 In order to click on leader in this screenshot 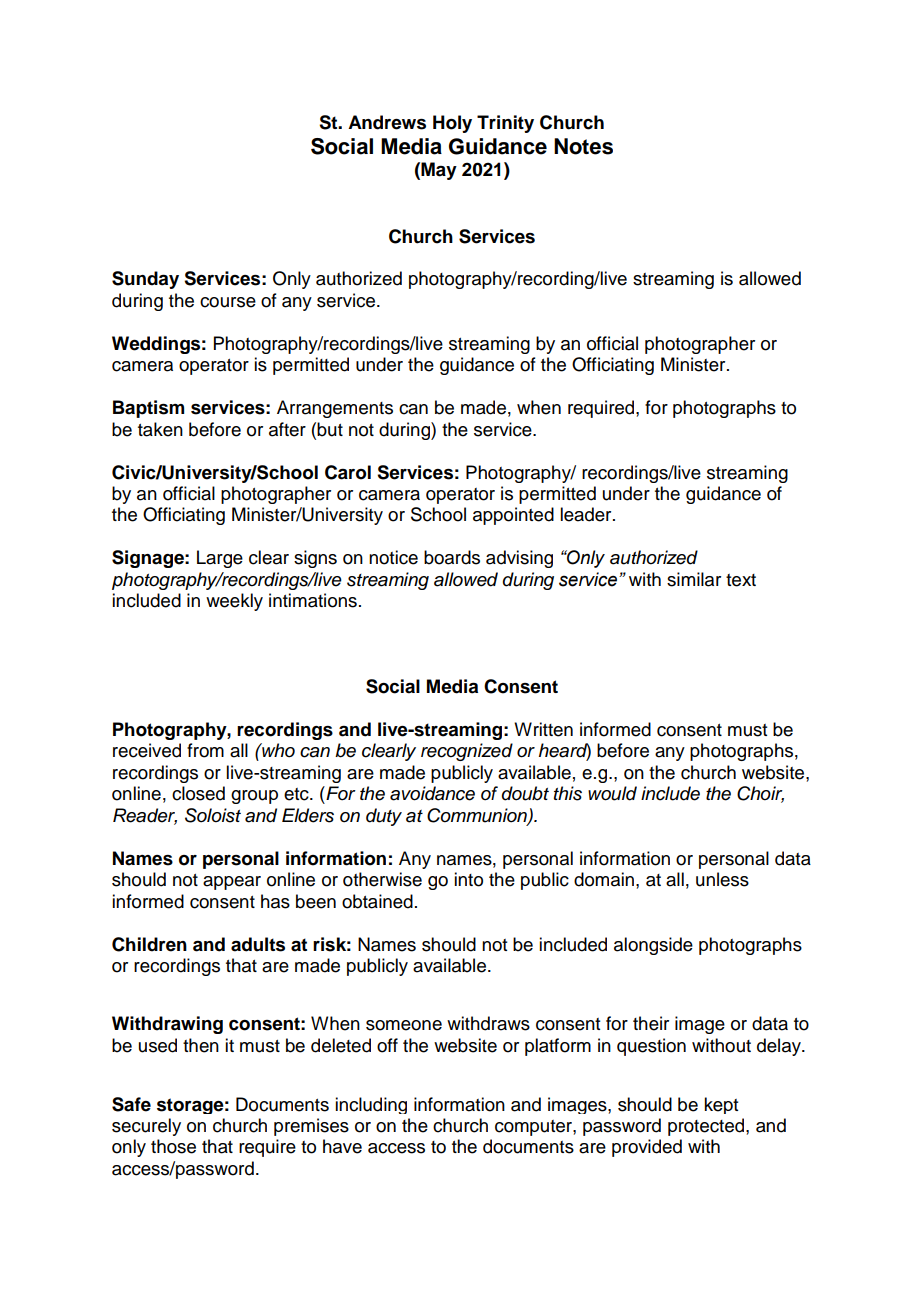, I will do `click(587, 514)`.
